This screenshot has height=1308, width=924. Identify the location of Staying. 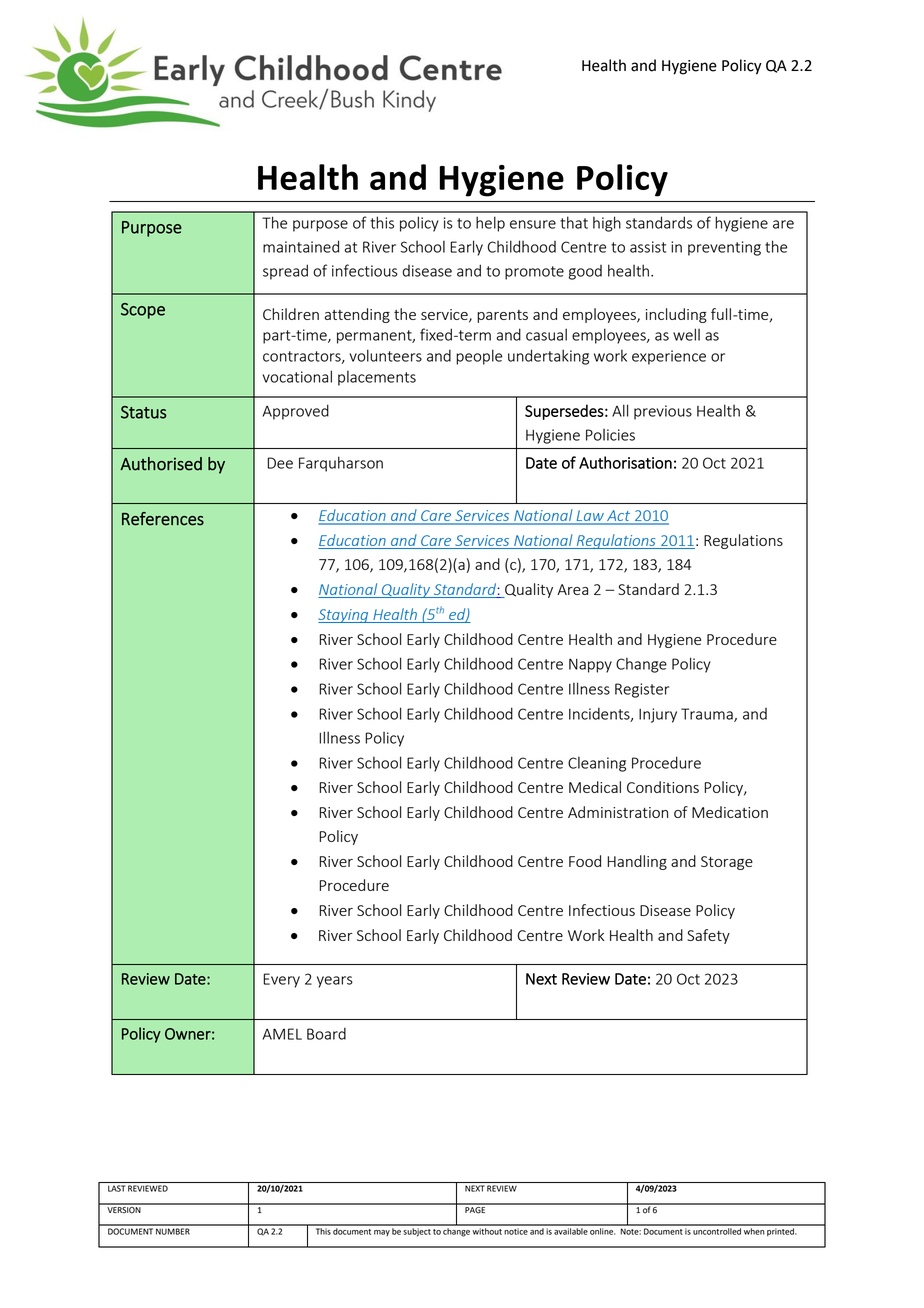
(344, 616).
